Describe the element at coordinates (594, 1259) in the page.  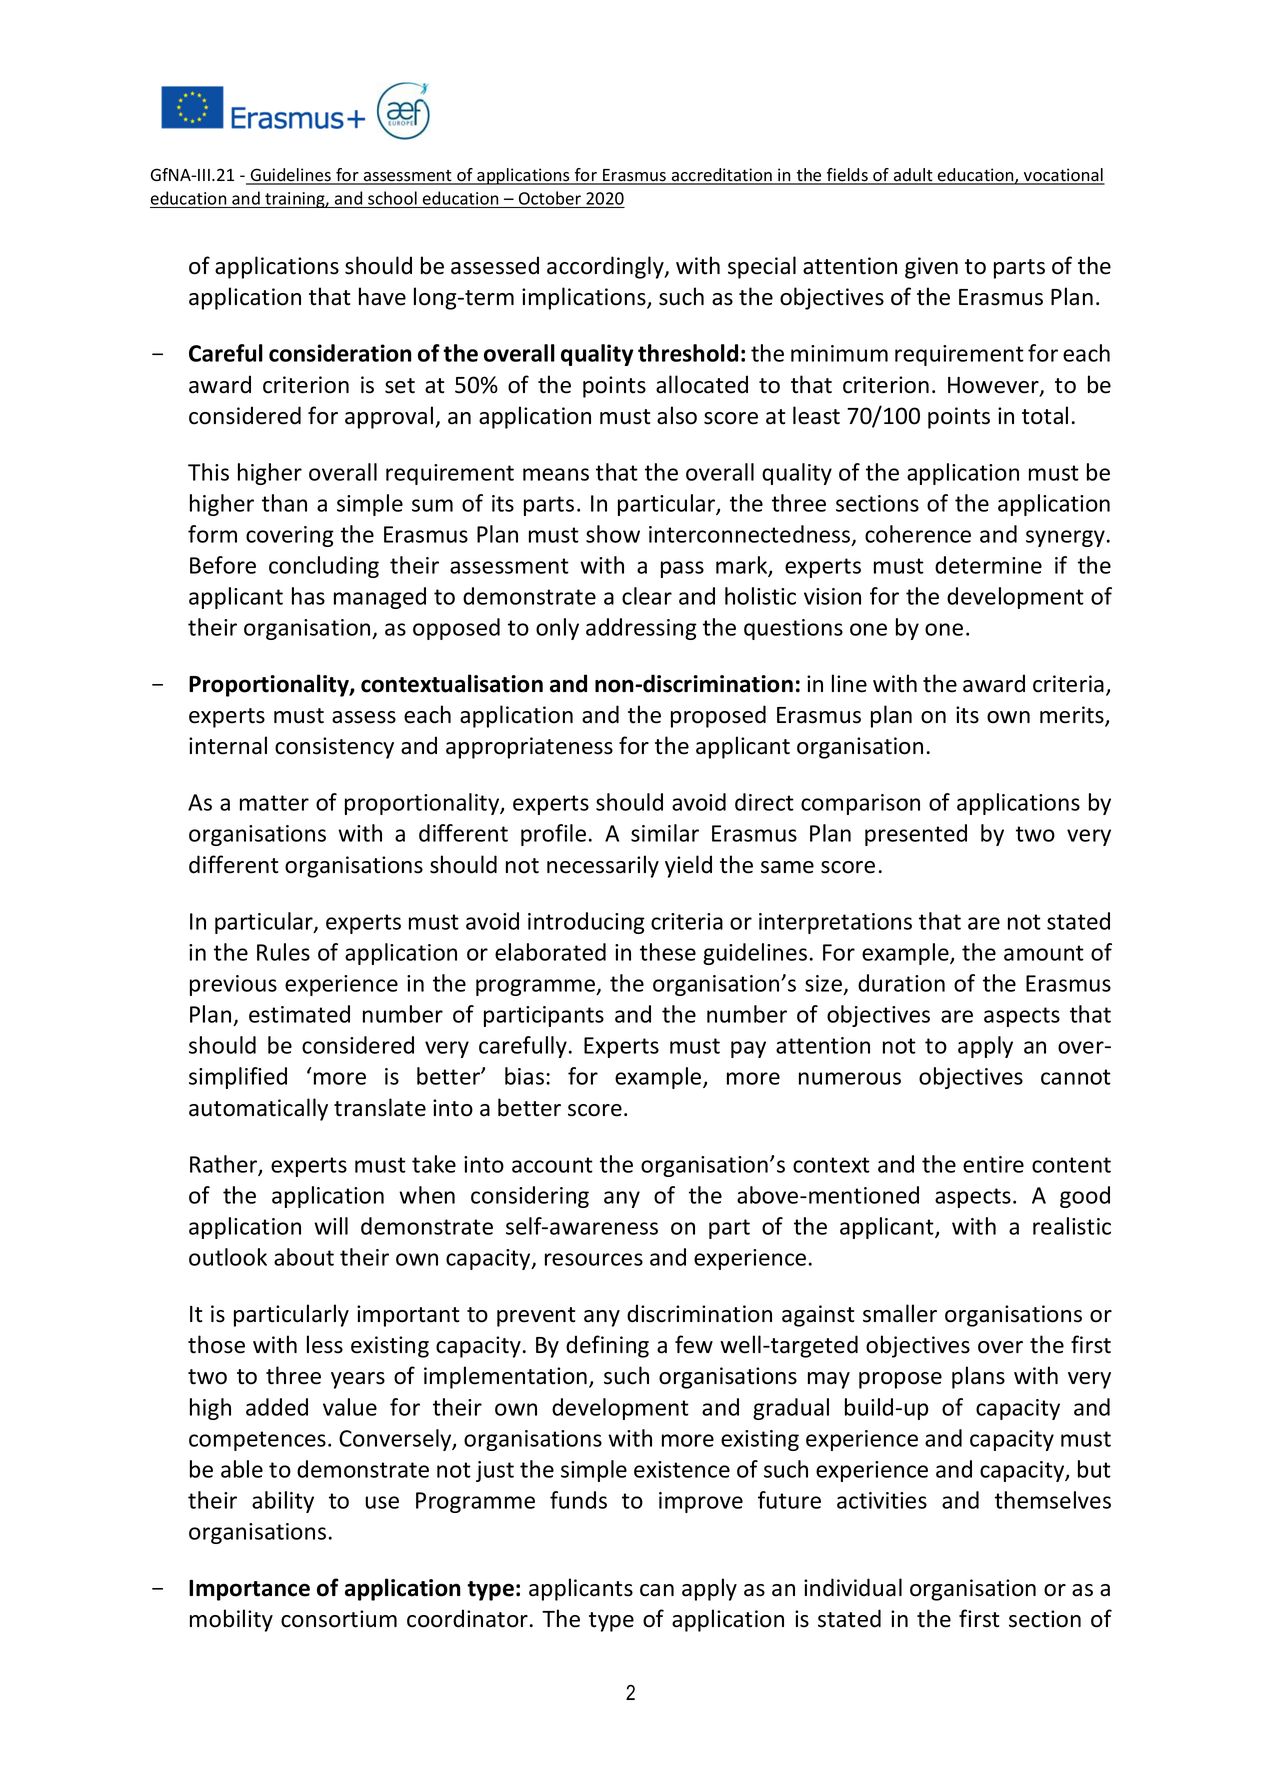
I see `resources` at that location.
